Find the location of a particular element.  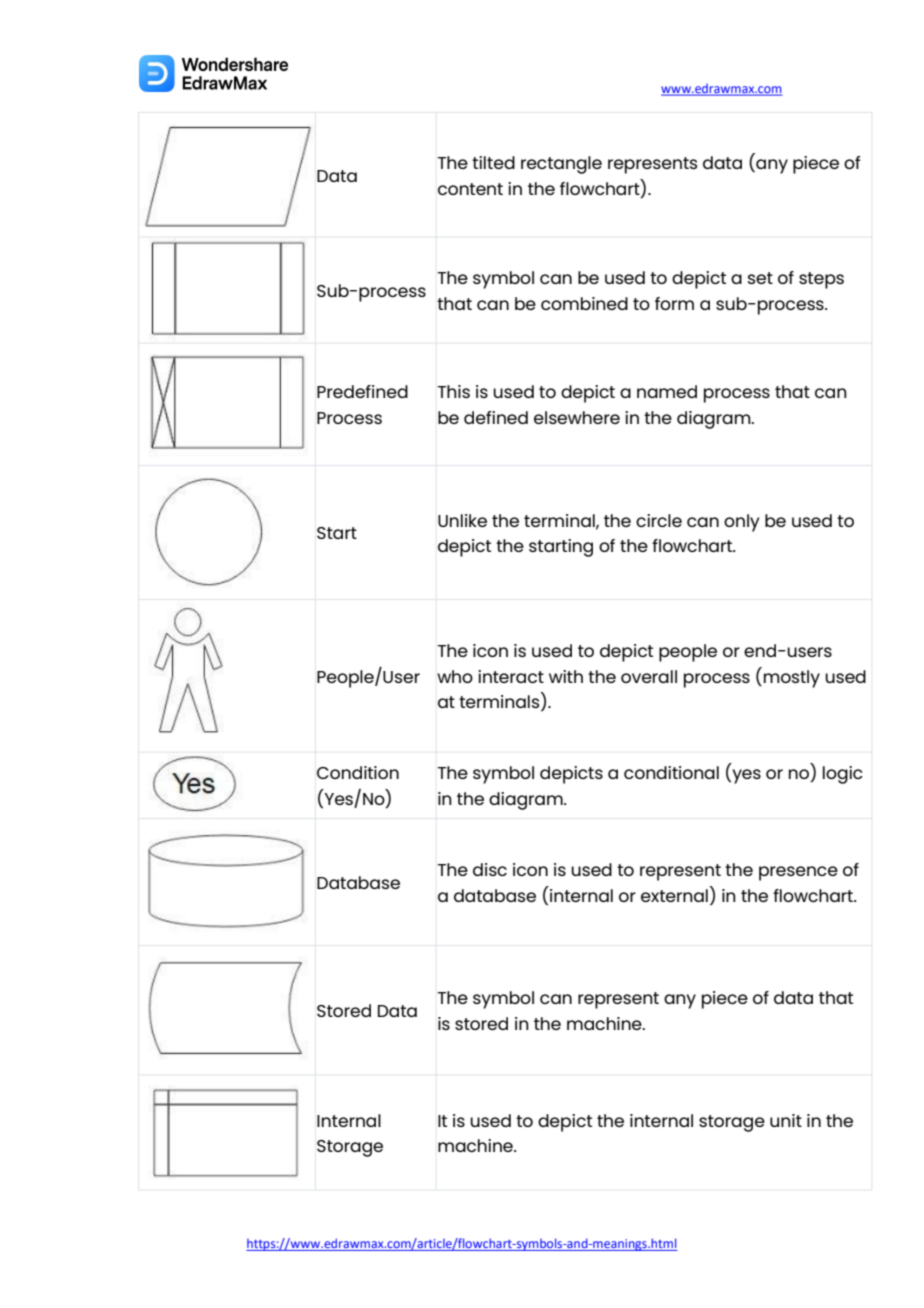

overall is located at coordinates (649, 676).
